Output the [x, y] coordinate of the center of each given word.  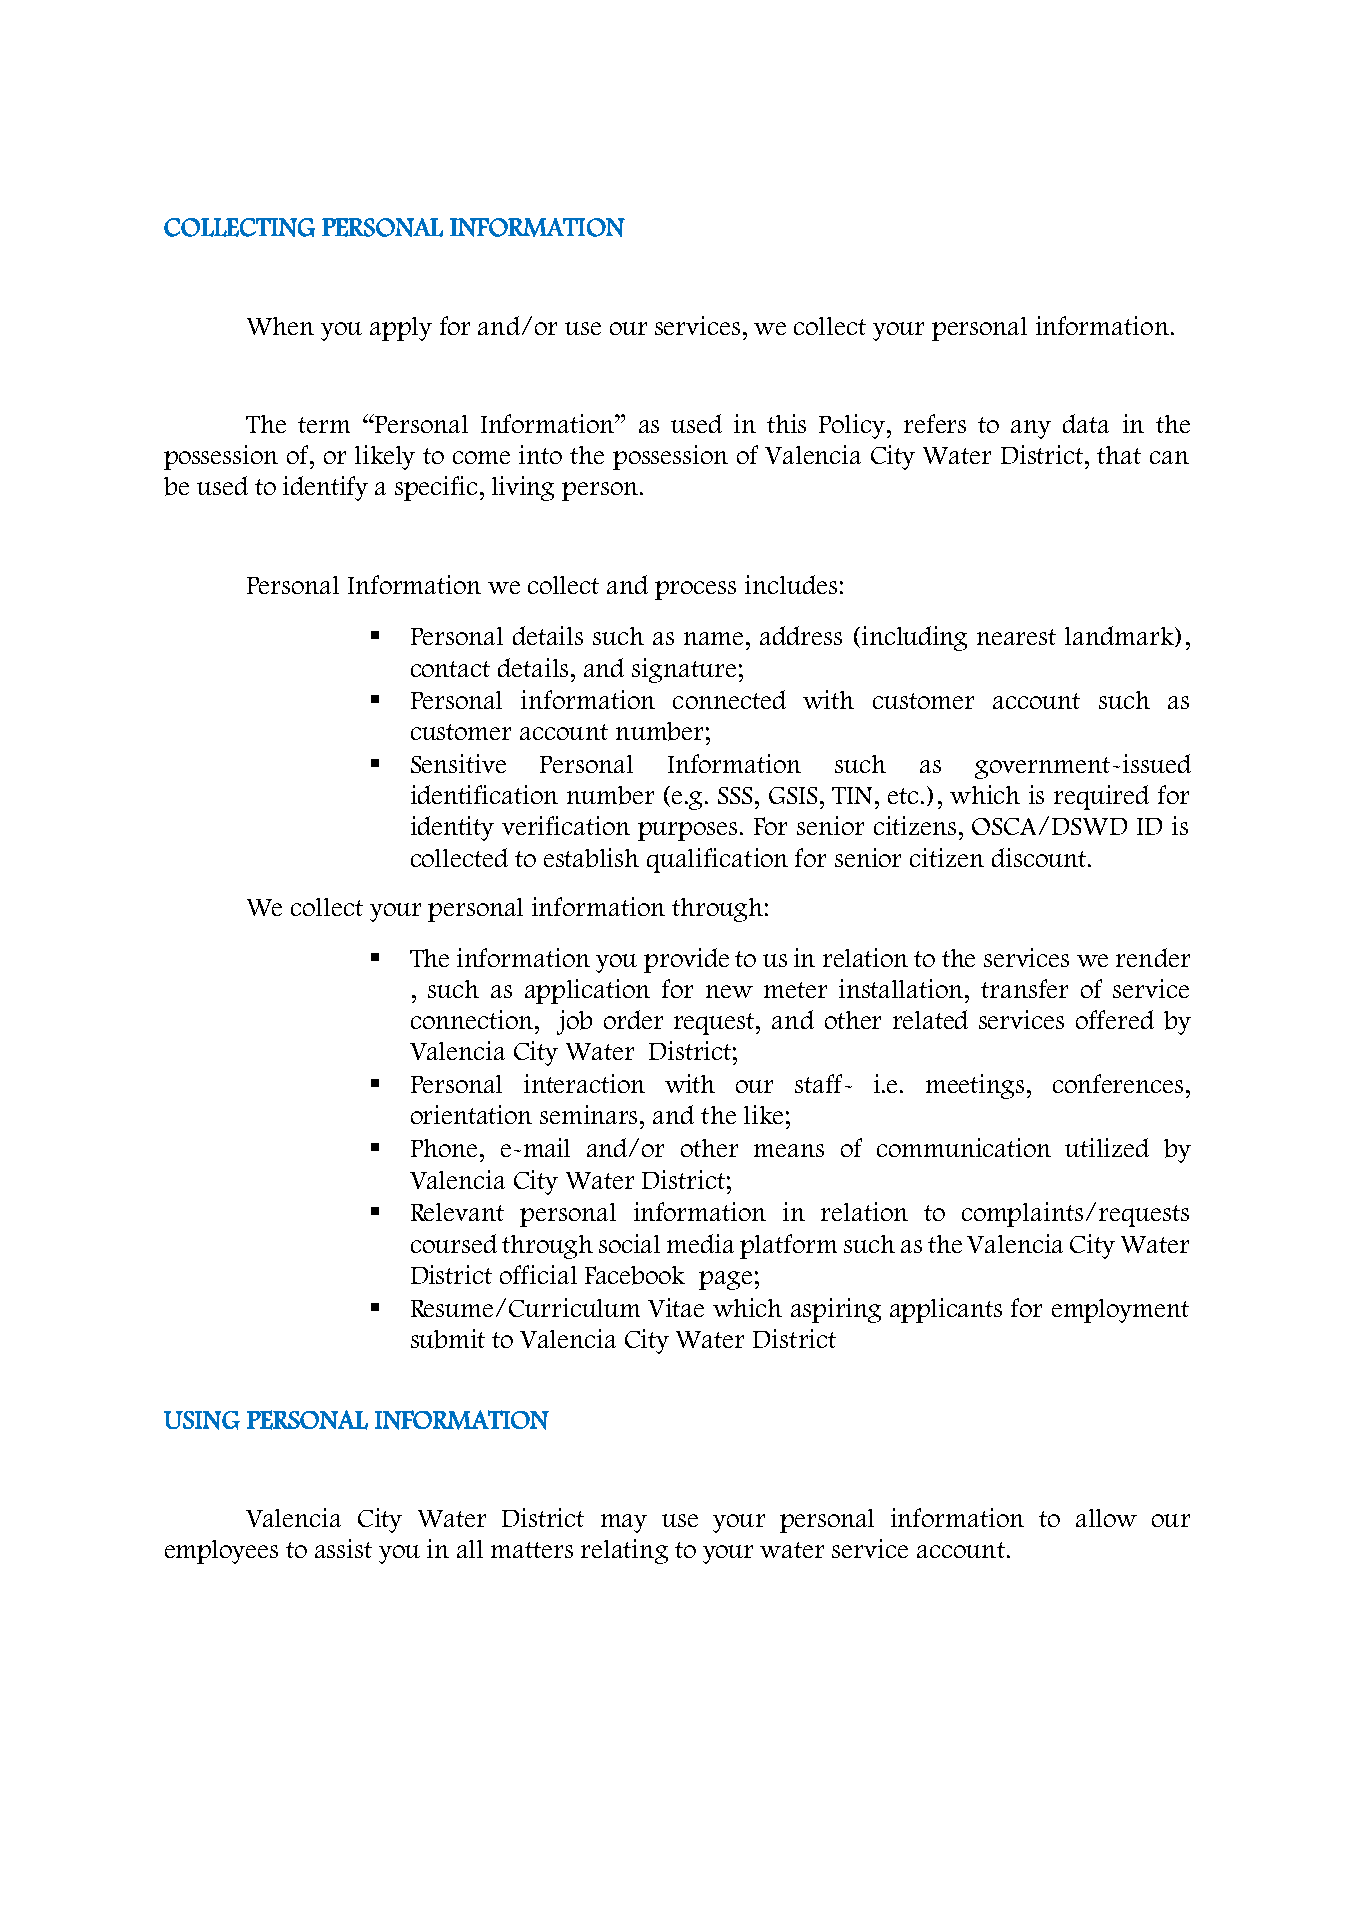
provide [686, 960]
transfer [1024, 988]
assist [343, 1548]
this [786, 423]
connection [472, 1019]
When [280, 326]
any [1031, 429]
